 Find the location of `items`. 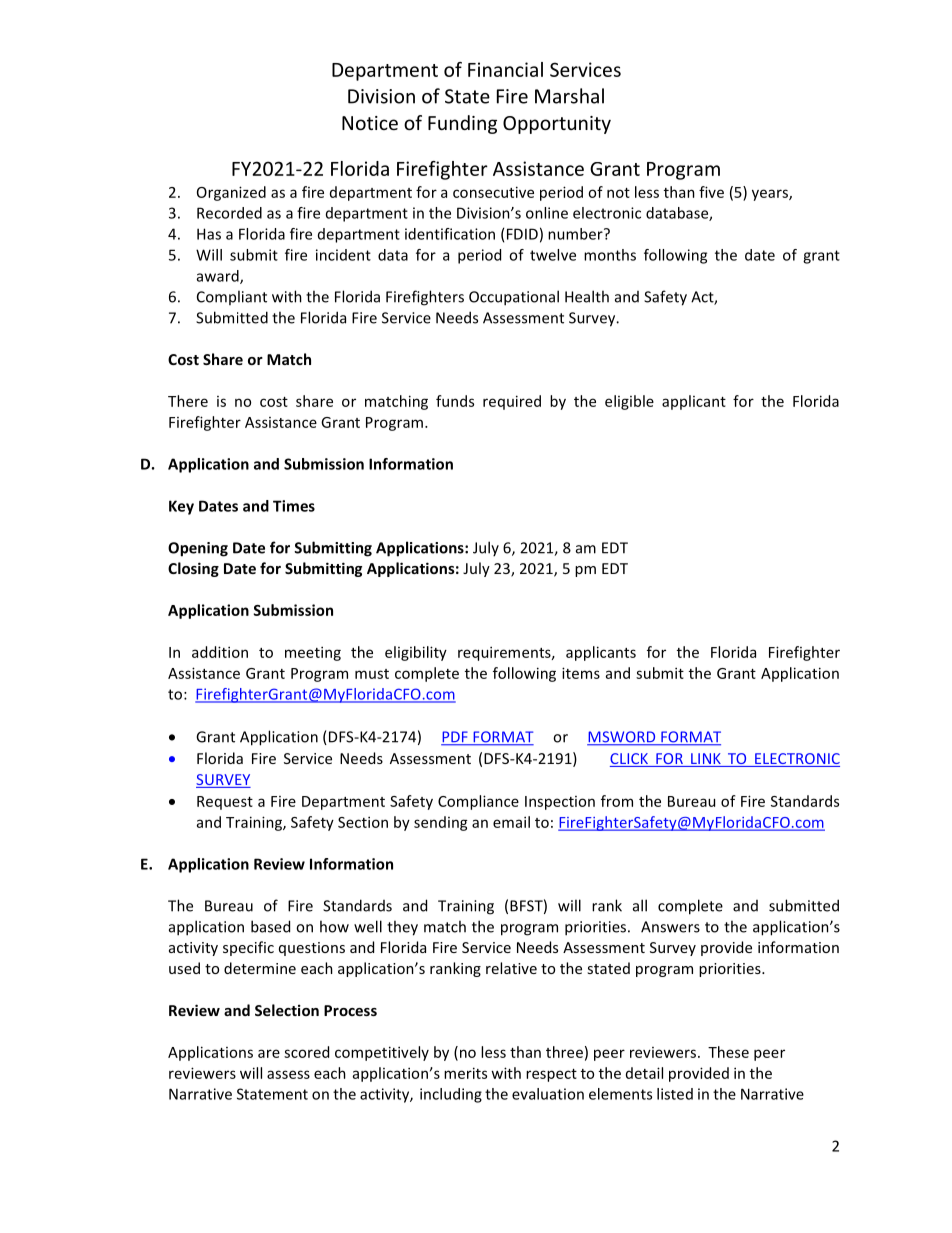

items is located at coordinates (581, 673).
